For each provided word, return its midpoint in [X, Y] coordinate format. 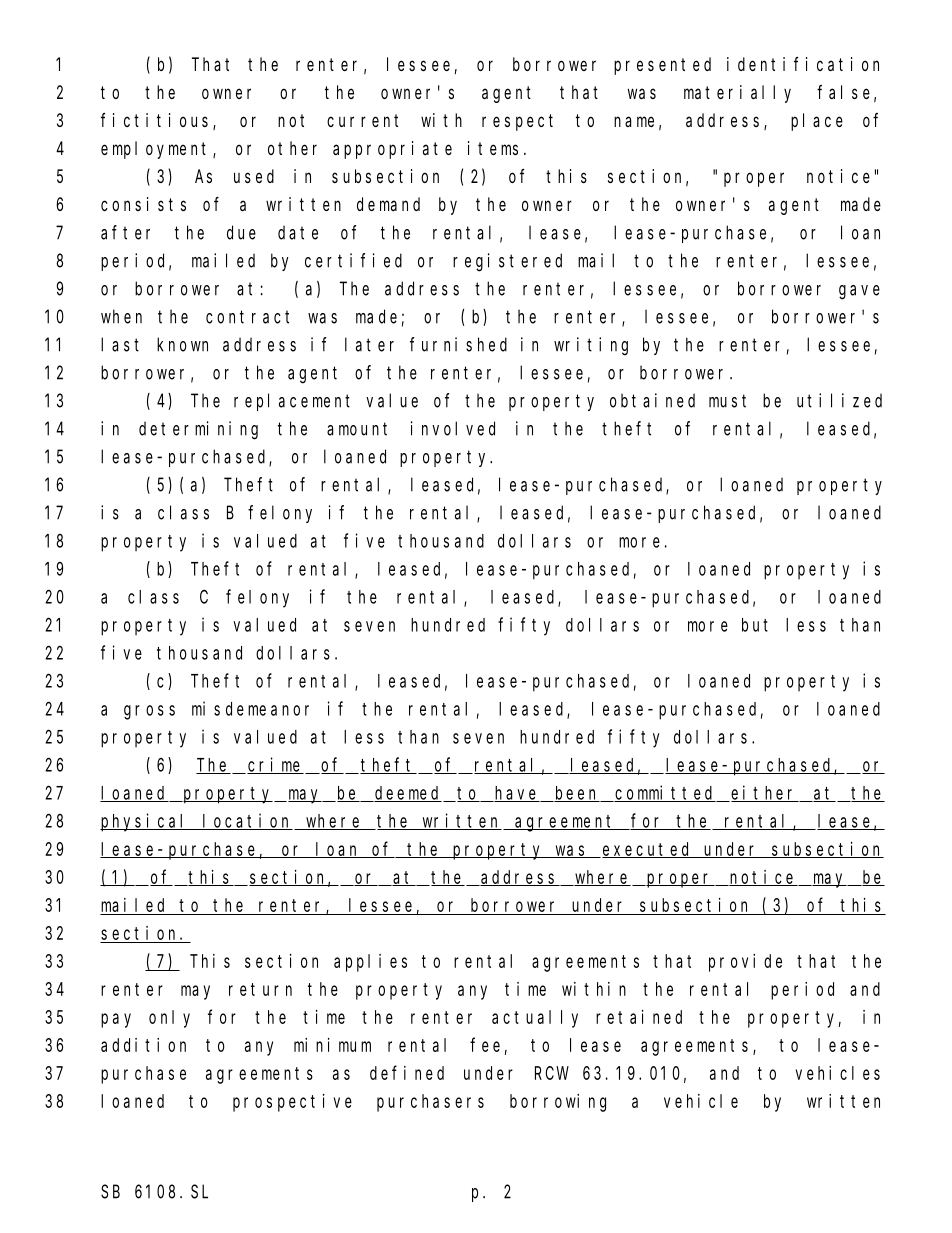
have [517, 794]
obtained [652, 400]
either [765, 793]
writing [591, 346]
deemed [408, 794]
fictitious [157, 121]
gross [149, 712]
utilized [839, 400]
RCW [552, 1073]
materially [737, 94]
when [121, 316]
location [247, 821]
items [493, 148]
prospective [292, 1103]
